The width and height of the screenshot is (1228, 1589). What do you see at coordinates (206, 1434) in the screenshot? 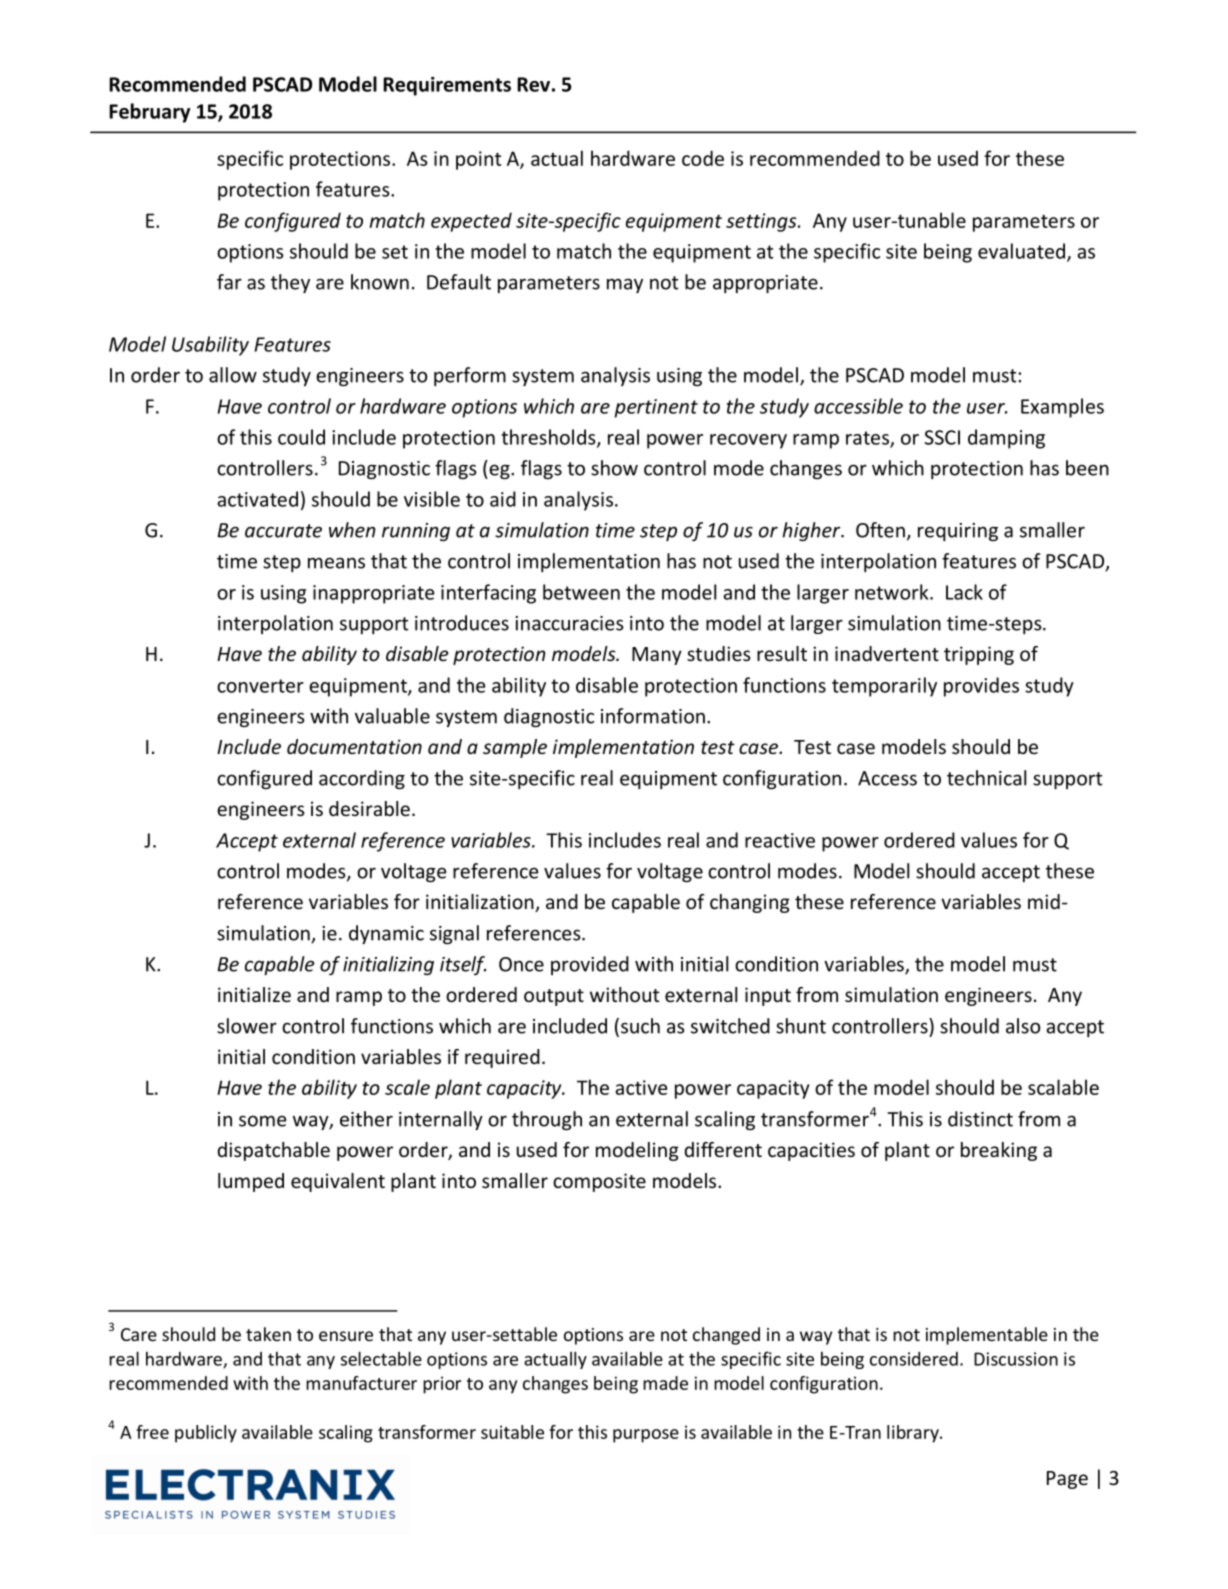
I see `publicly` at bounding box center [206, 1434].
